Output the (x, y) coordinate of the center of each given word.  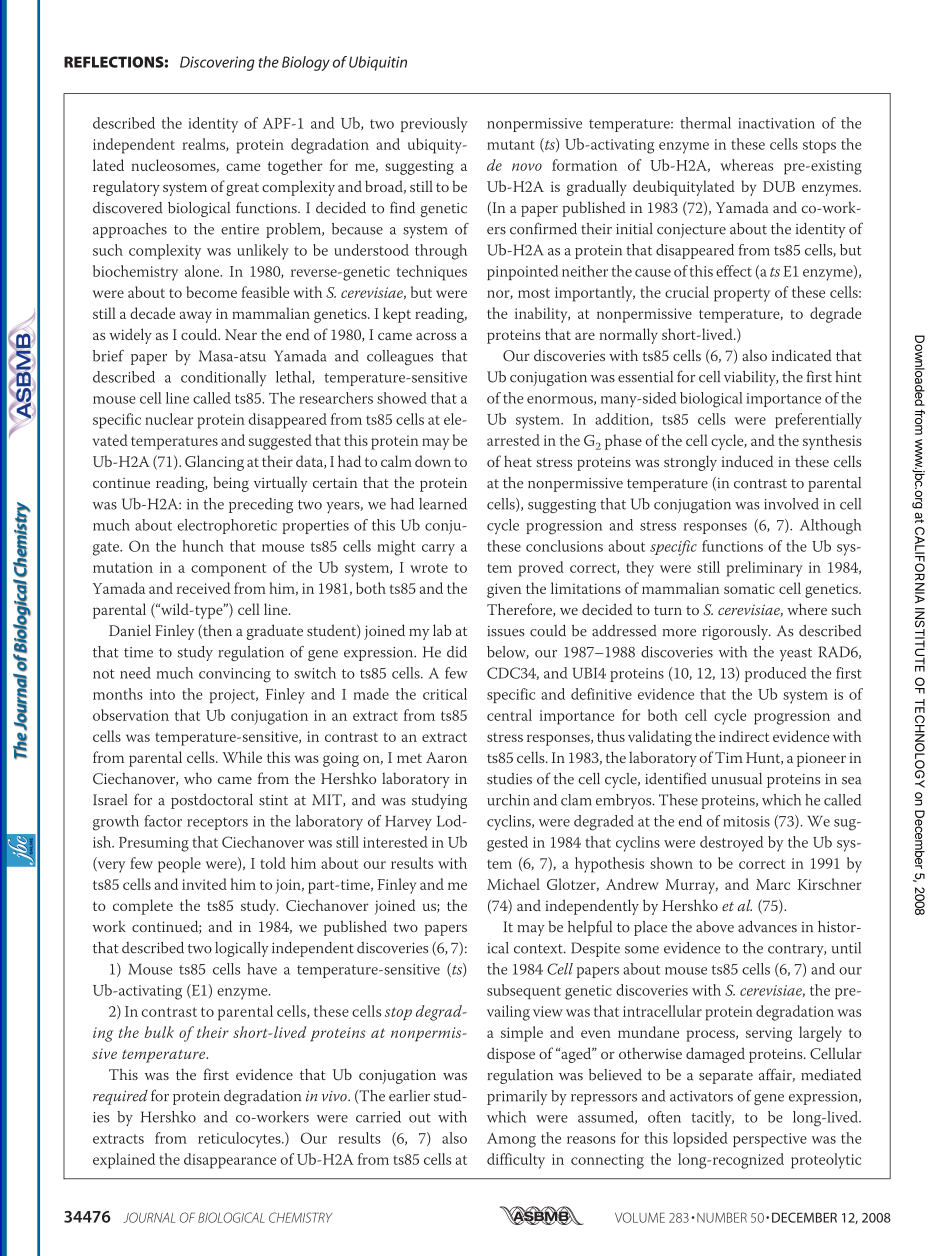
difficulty (516, 1161)
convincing (235, 675)
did (457, 652)
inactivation (776, 123)
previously (434, 125)
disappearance (230, 1161)
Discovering (217, 63)
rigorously (736, 632)
